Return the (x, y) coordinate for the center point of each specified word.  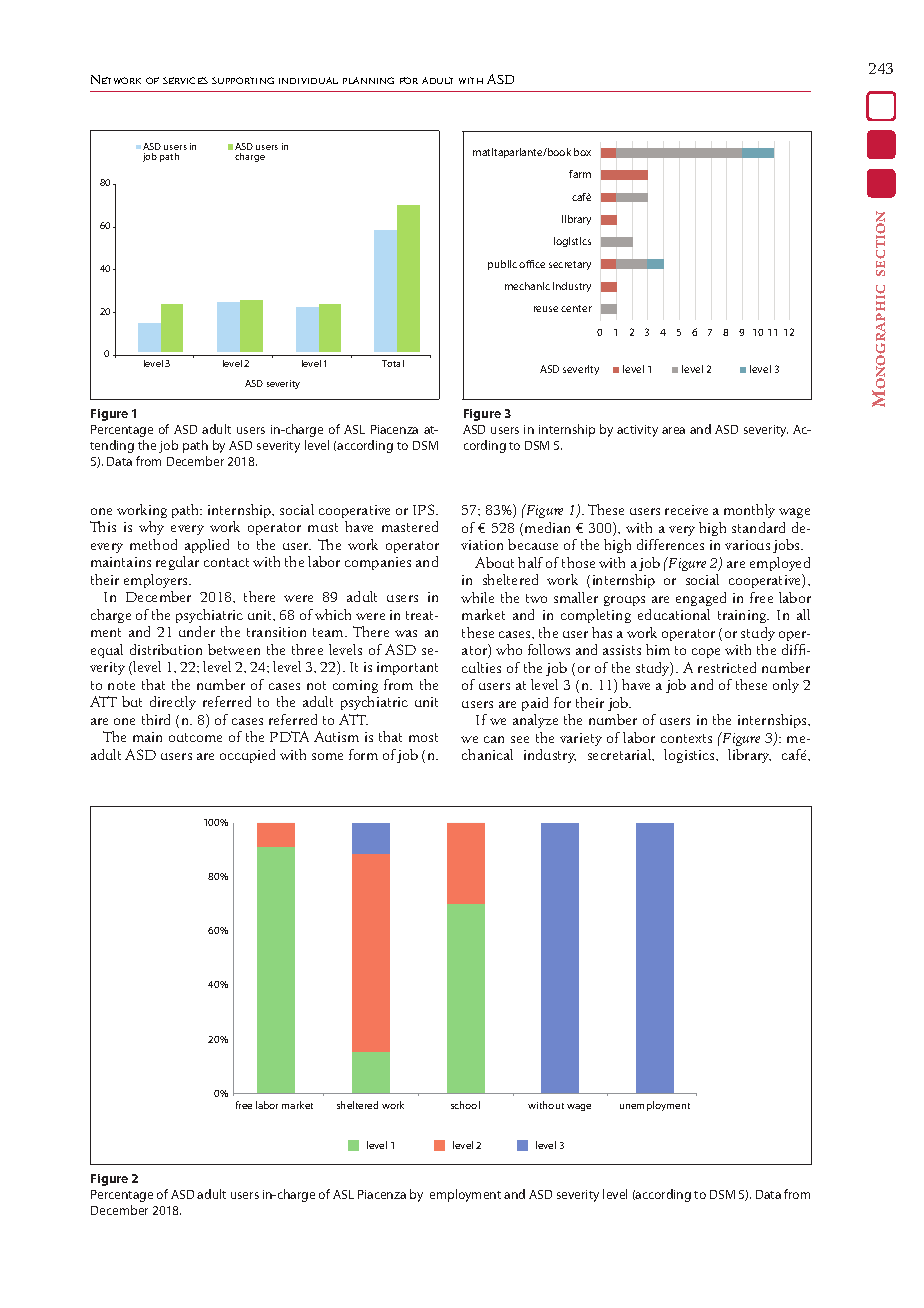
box (582, 152)
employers (157, 581)
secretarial (621, 755)
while (477, 597)
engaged (701, 599)
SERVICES (185, 80)
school (465, 1105)
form (363, 754)
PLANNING (368, 80)
